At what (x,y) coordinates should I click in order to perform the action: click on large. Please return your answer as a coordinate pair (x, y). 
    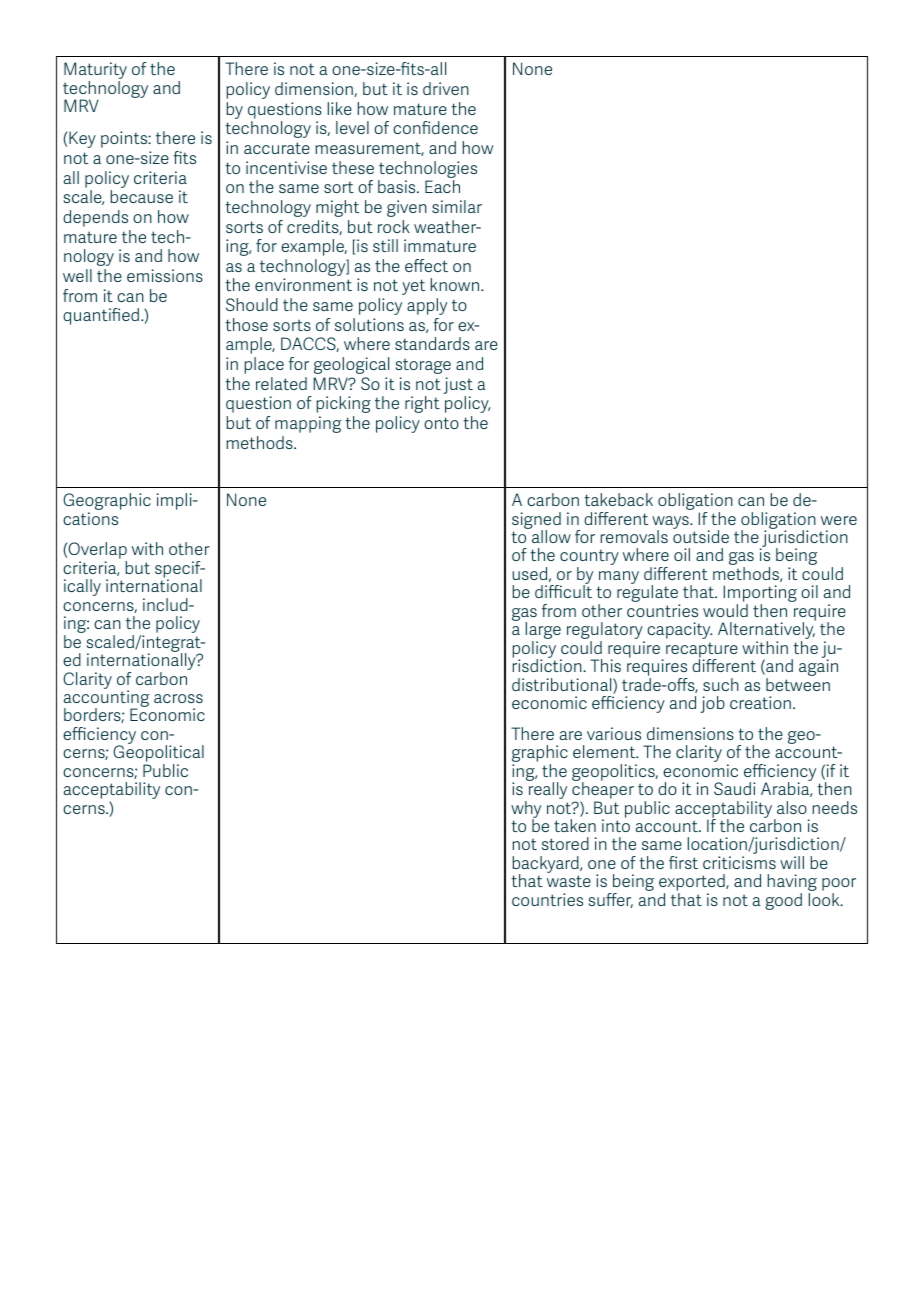
    Looking at the image, I should click on (543, 632).
